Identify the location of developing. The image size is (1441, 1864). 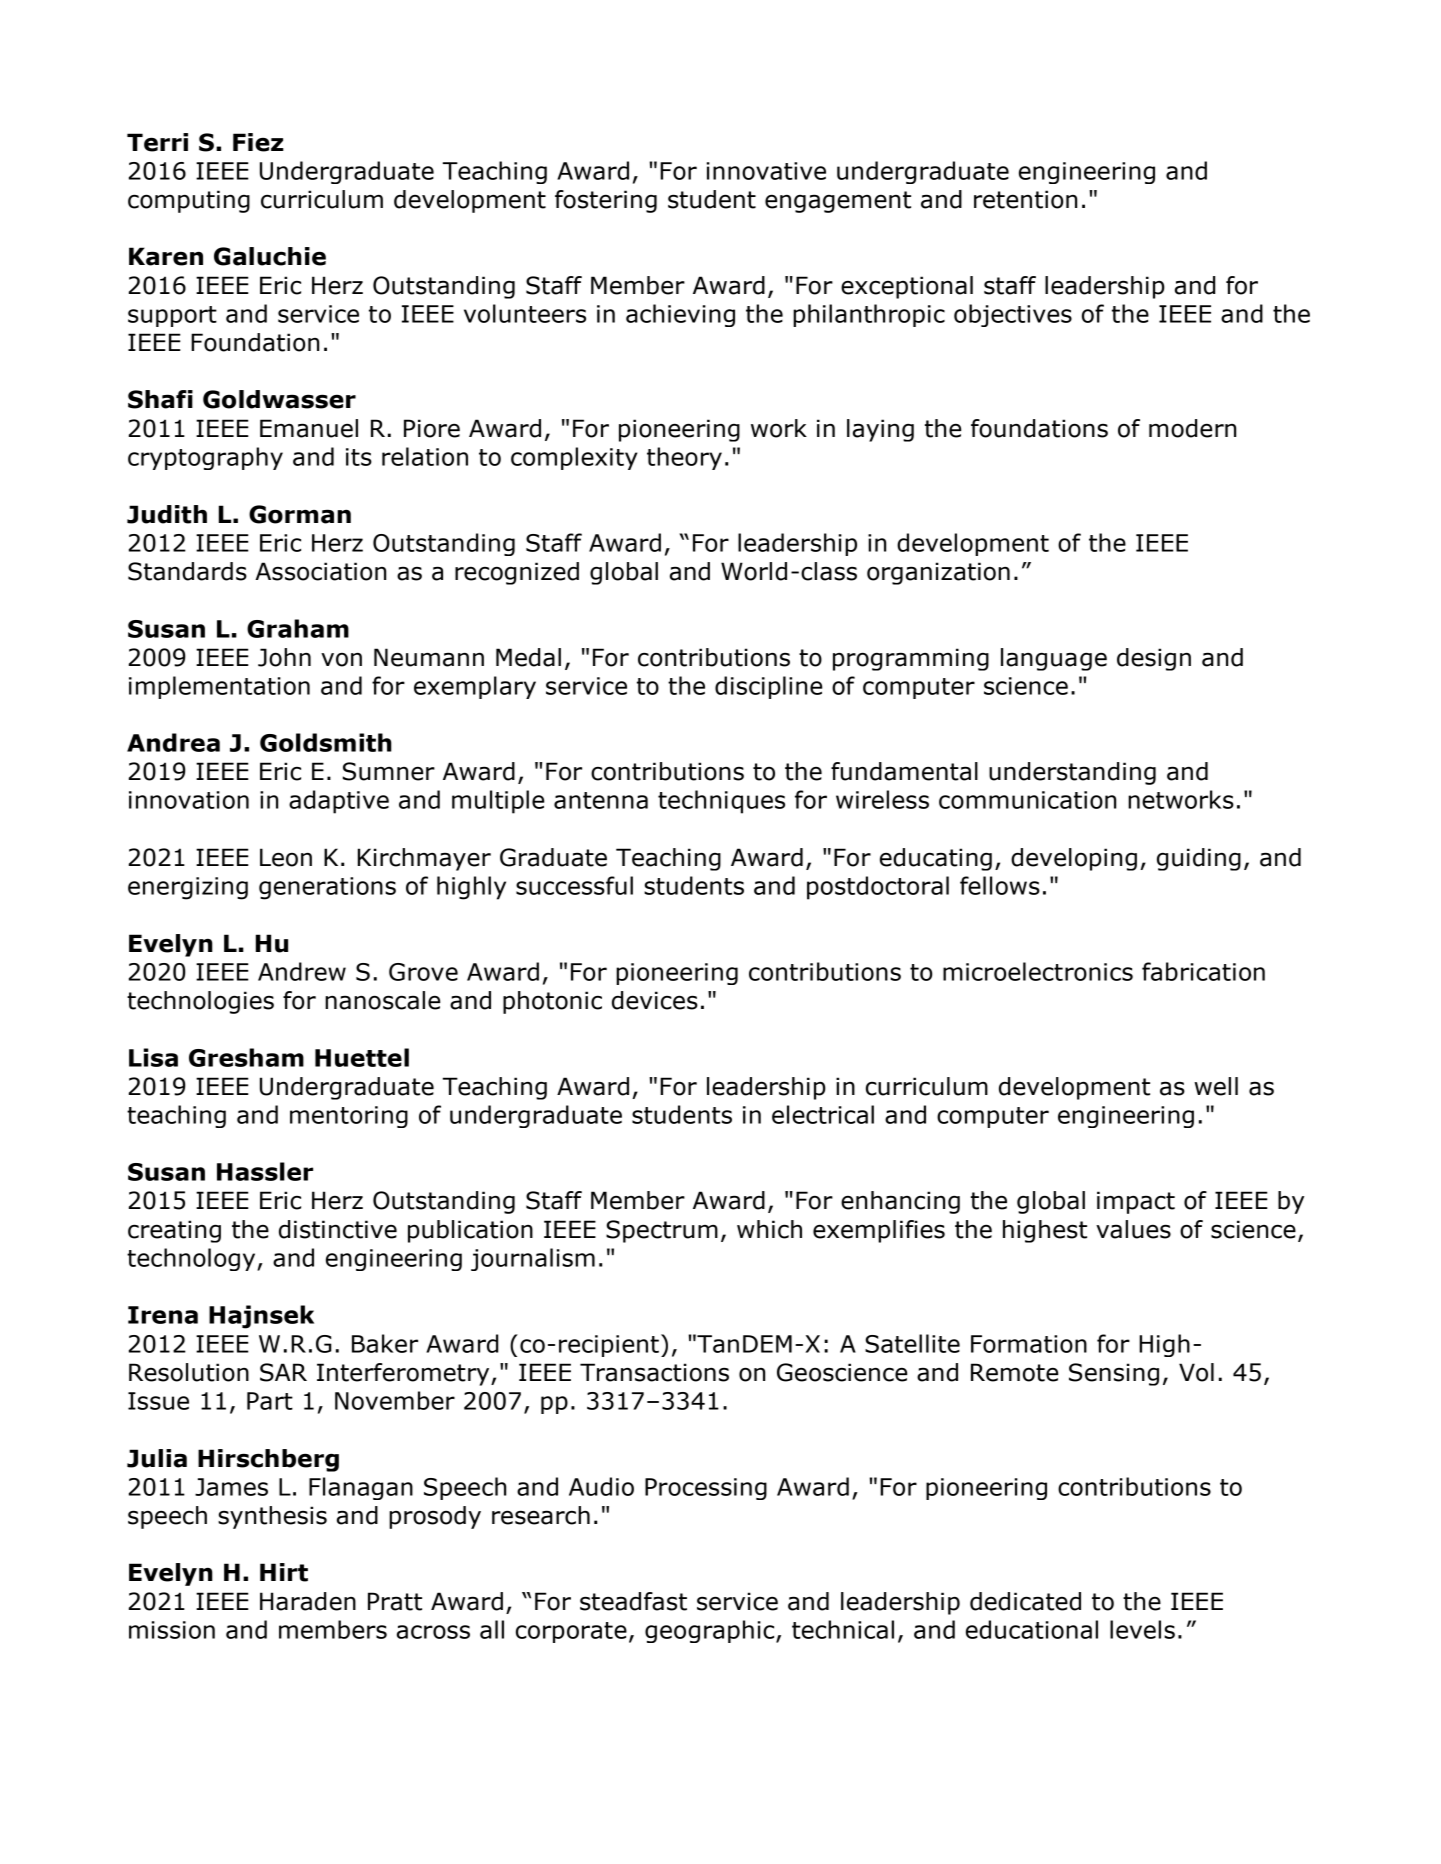
(1074, 859).
